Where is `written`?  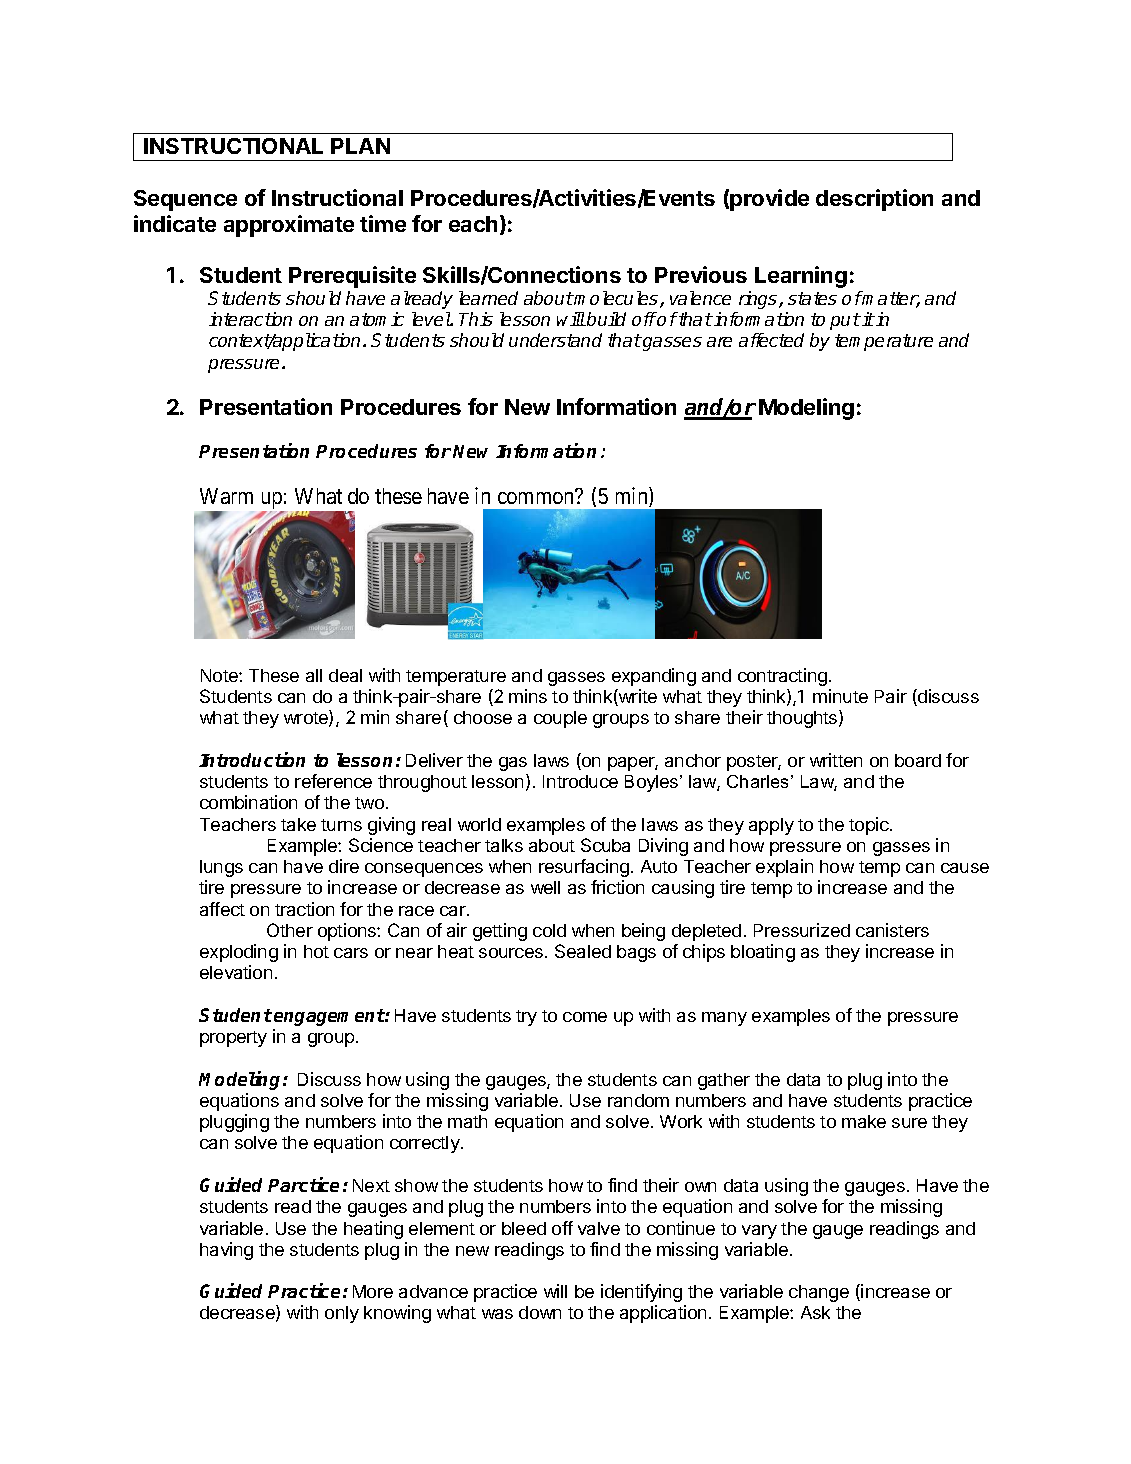 written is located at coordinates (836, 760).
